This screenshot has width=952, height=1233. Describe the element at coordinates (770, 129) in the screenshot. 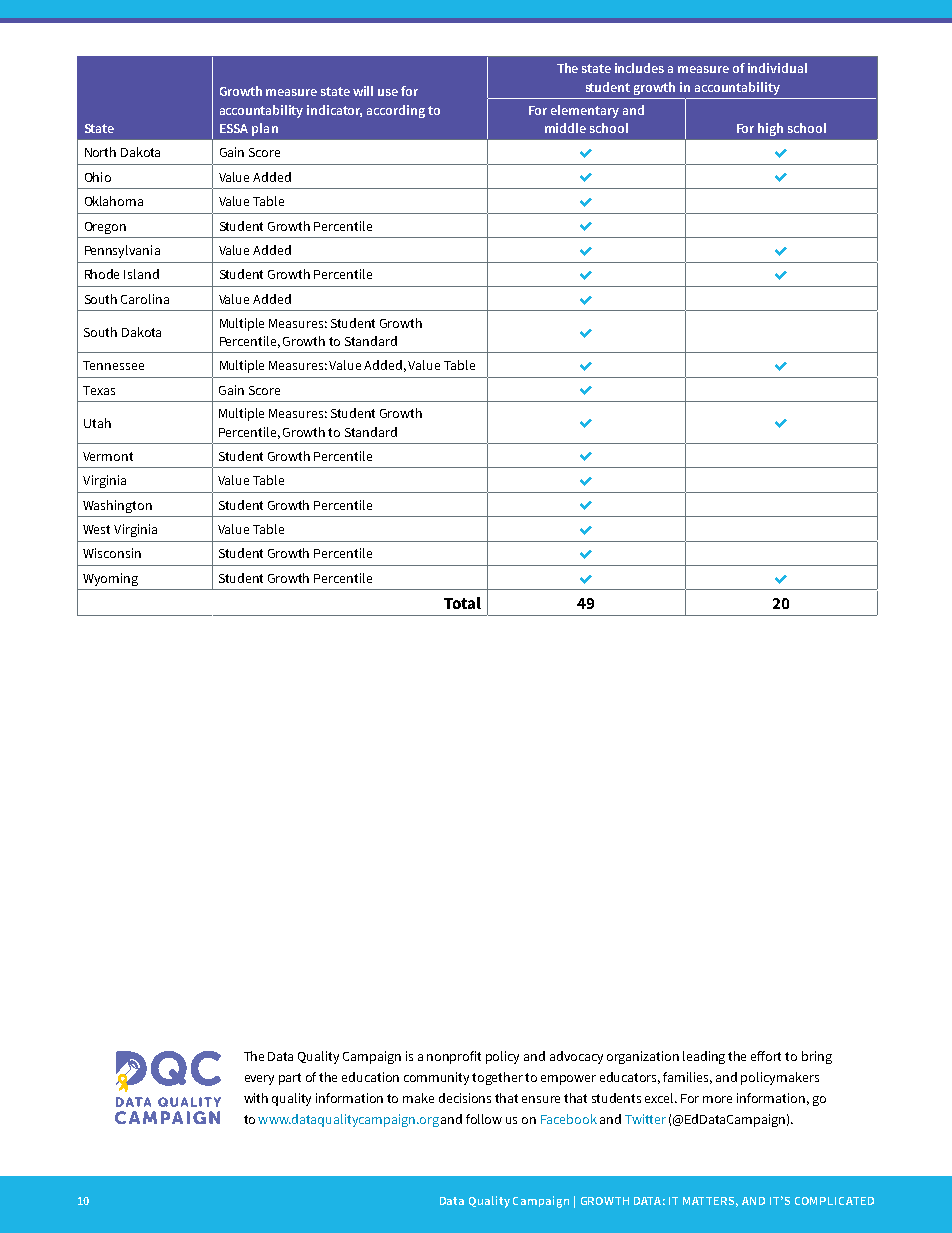

I see `high` at that location.
